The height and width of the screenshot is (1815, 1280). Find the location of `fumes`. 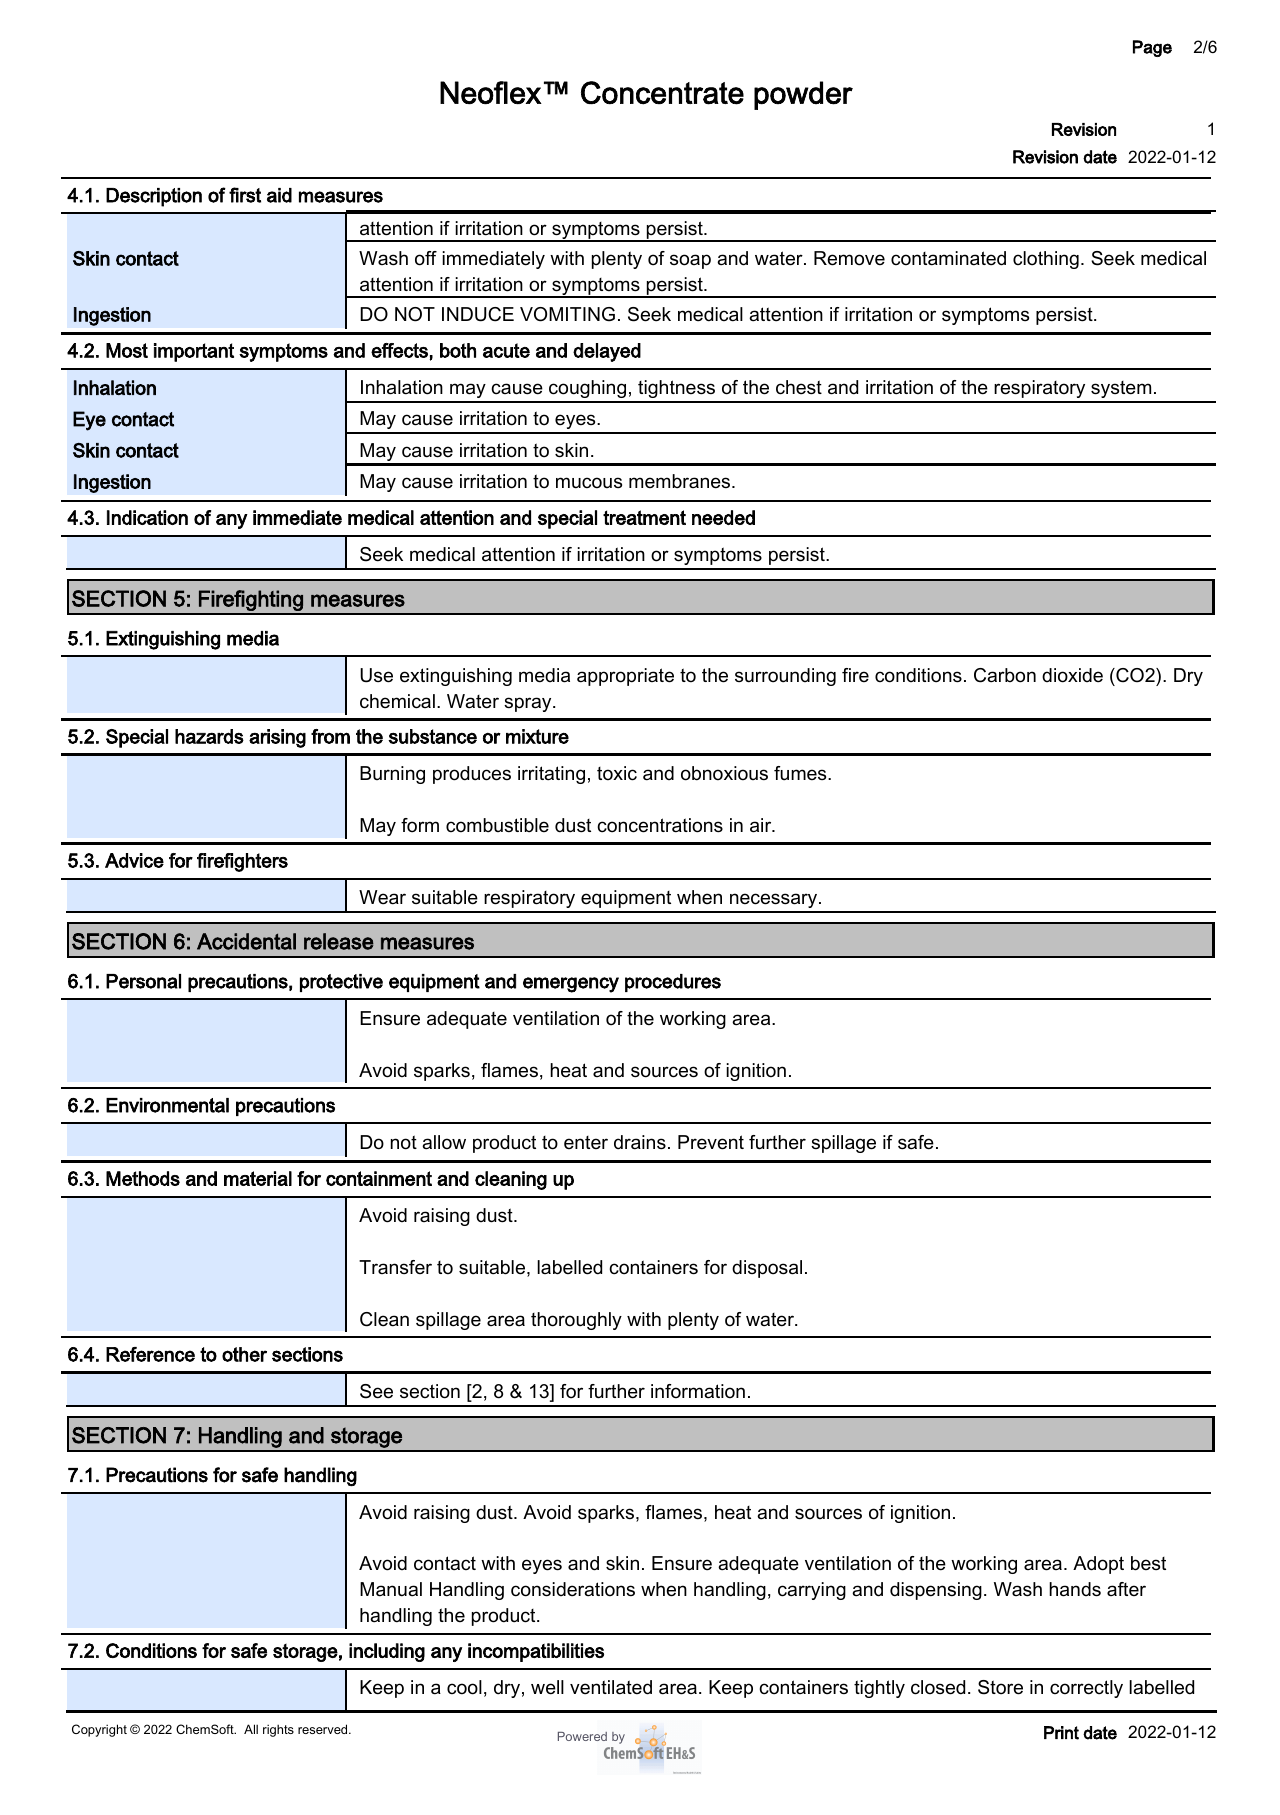

fumes is located at coordinates (801, 773).
